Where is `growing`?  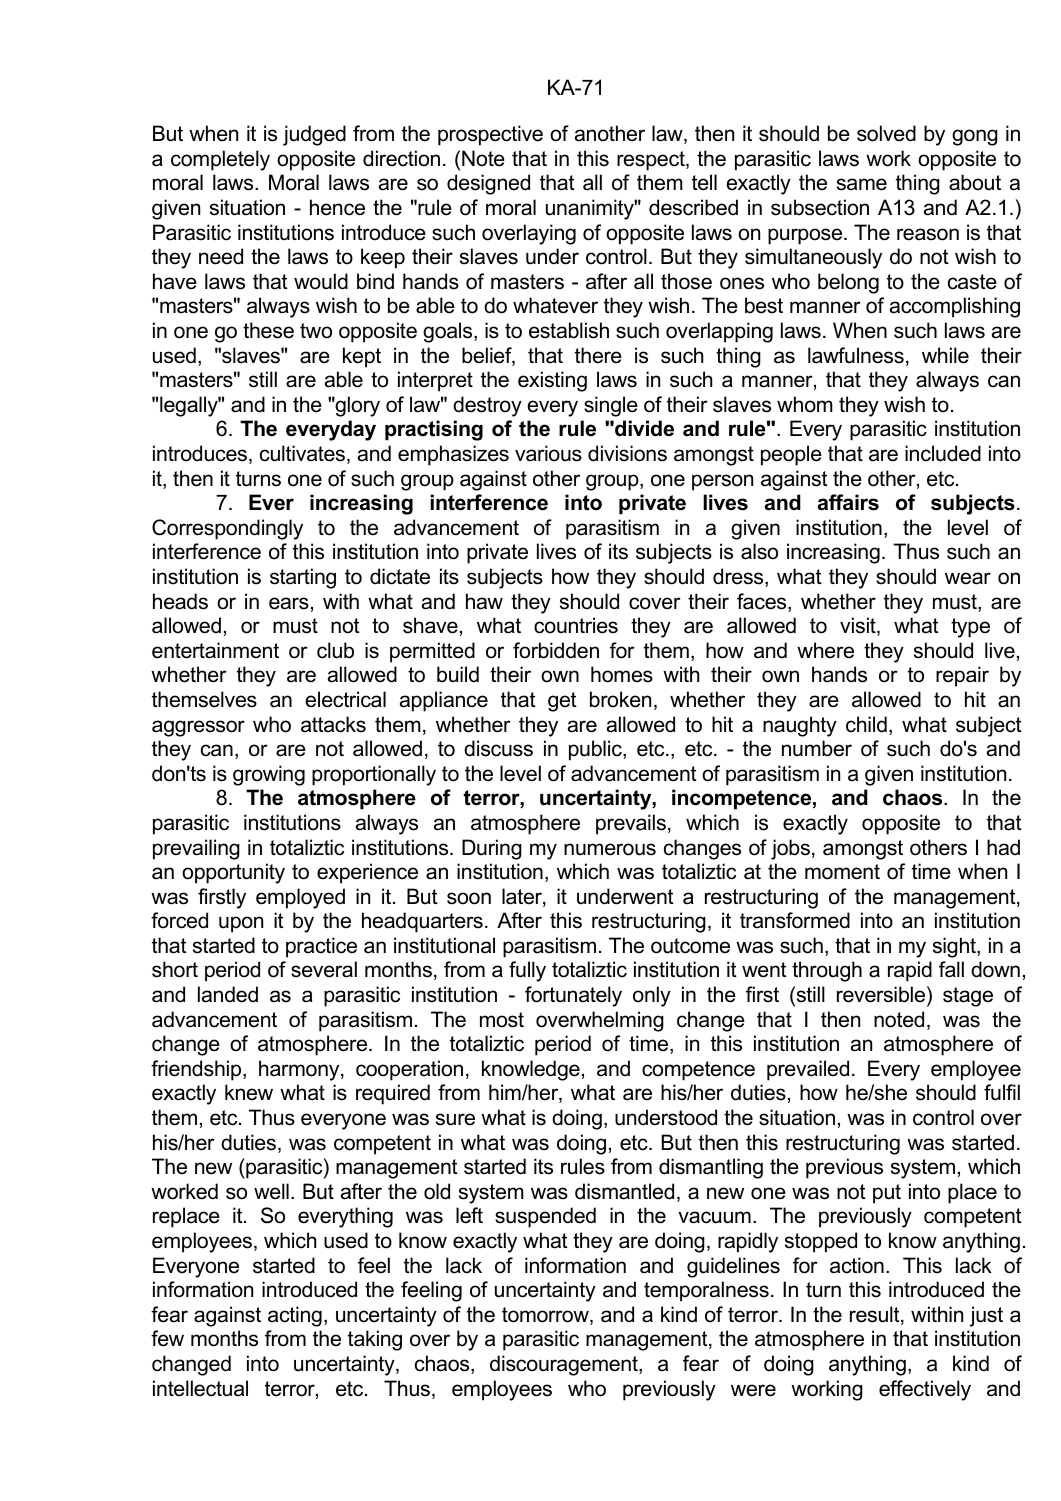 growing is located at coordinates (269, 775).
